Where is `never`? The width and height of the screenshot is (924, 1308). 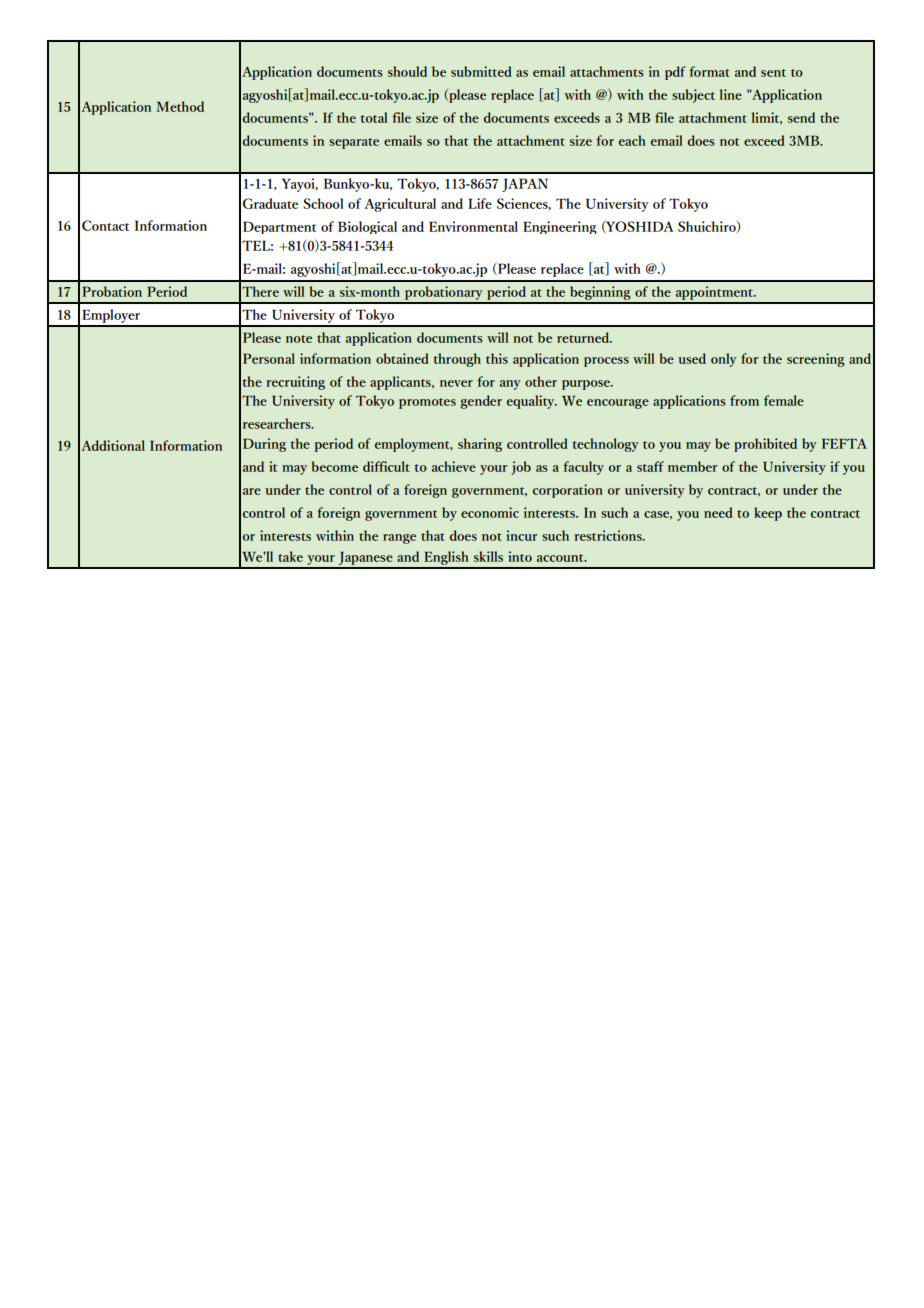
never is located at coordinates (456, 383).
